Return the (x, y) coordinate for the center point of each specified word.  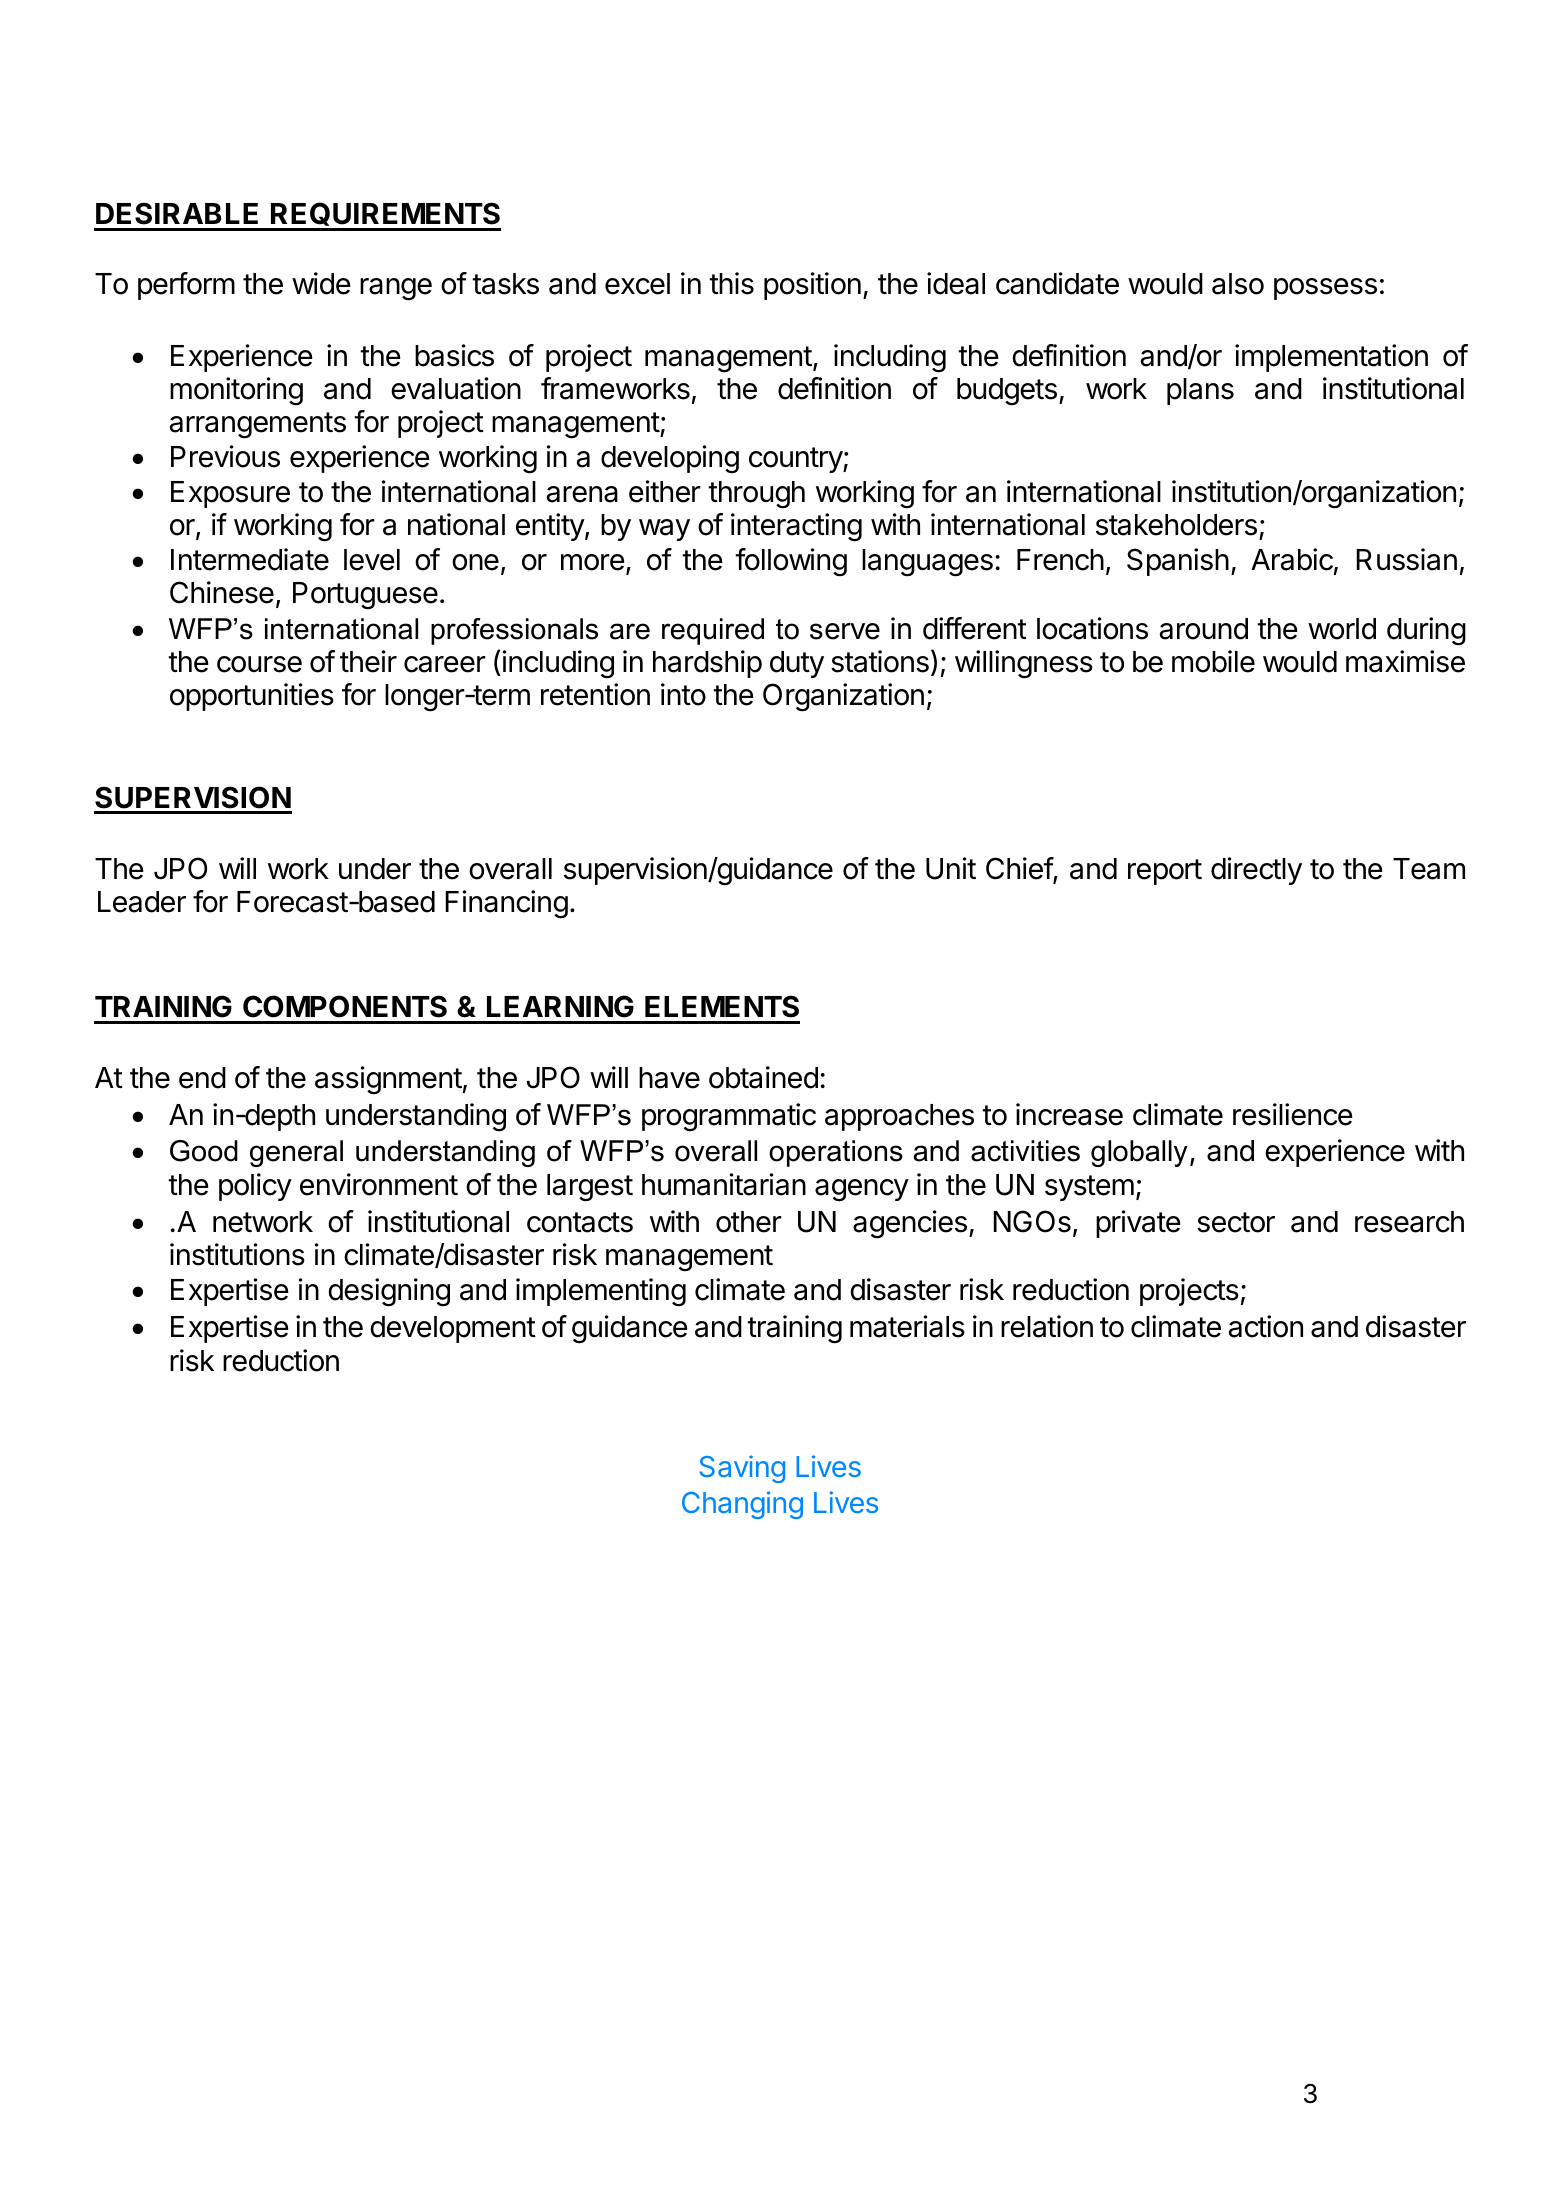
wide (321, 283)
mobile (1213, 661)
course (259, 664)
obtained (763, 1077)
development (453, 1329)
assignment (388, 1080)
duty (797, 664)
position (812, 286)
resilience (1293, 1114)
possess (1325, 289)
